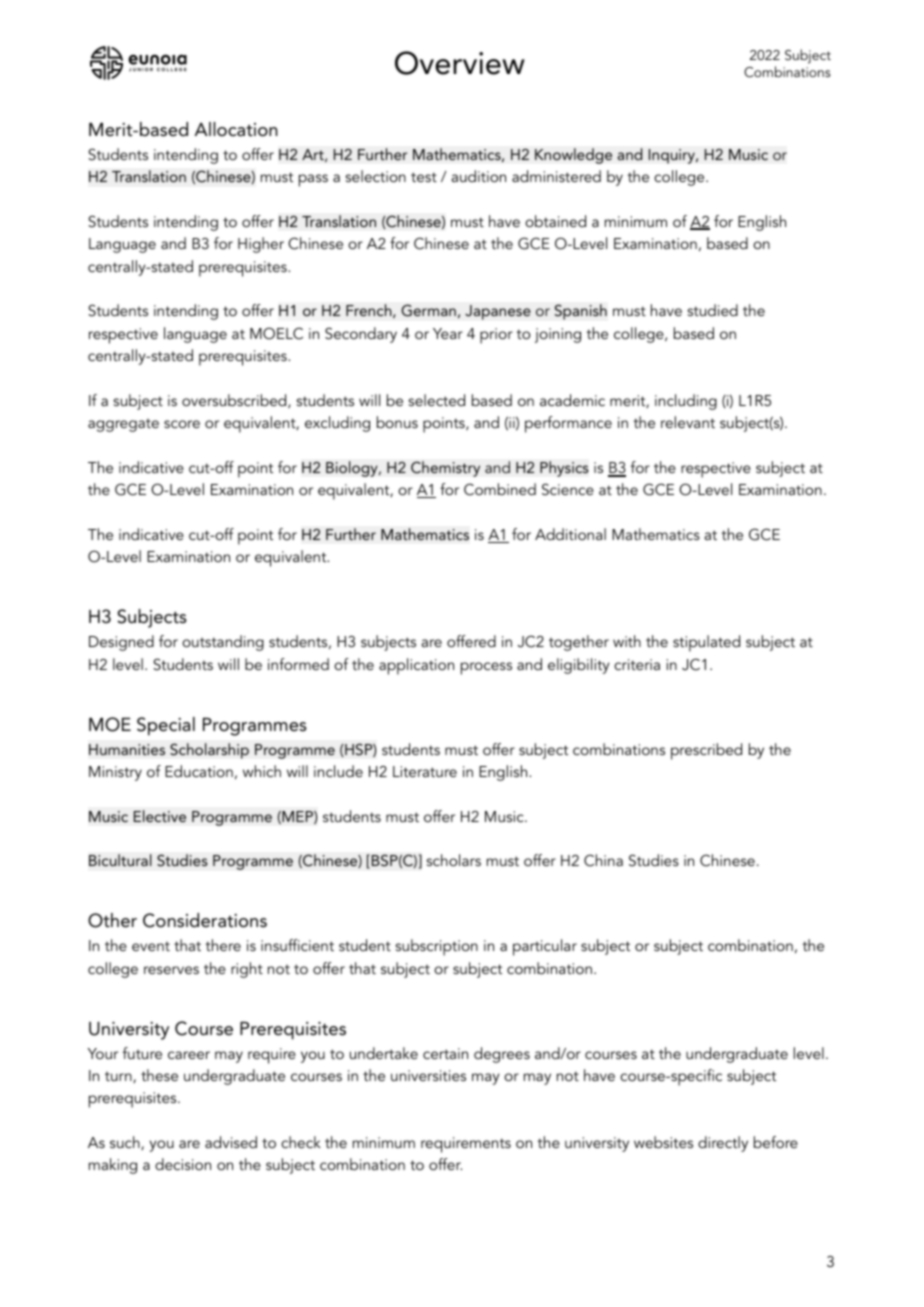 Image resolution: width=924 pixels, height=1307 pixels. Describe the element at coordinates (460, 63) in the document. I see `Overview` at that location.
